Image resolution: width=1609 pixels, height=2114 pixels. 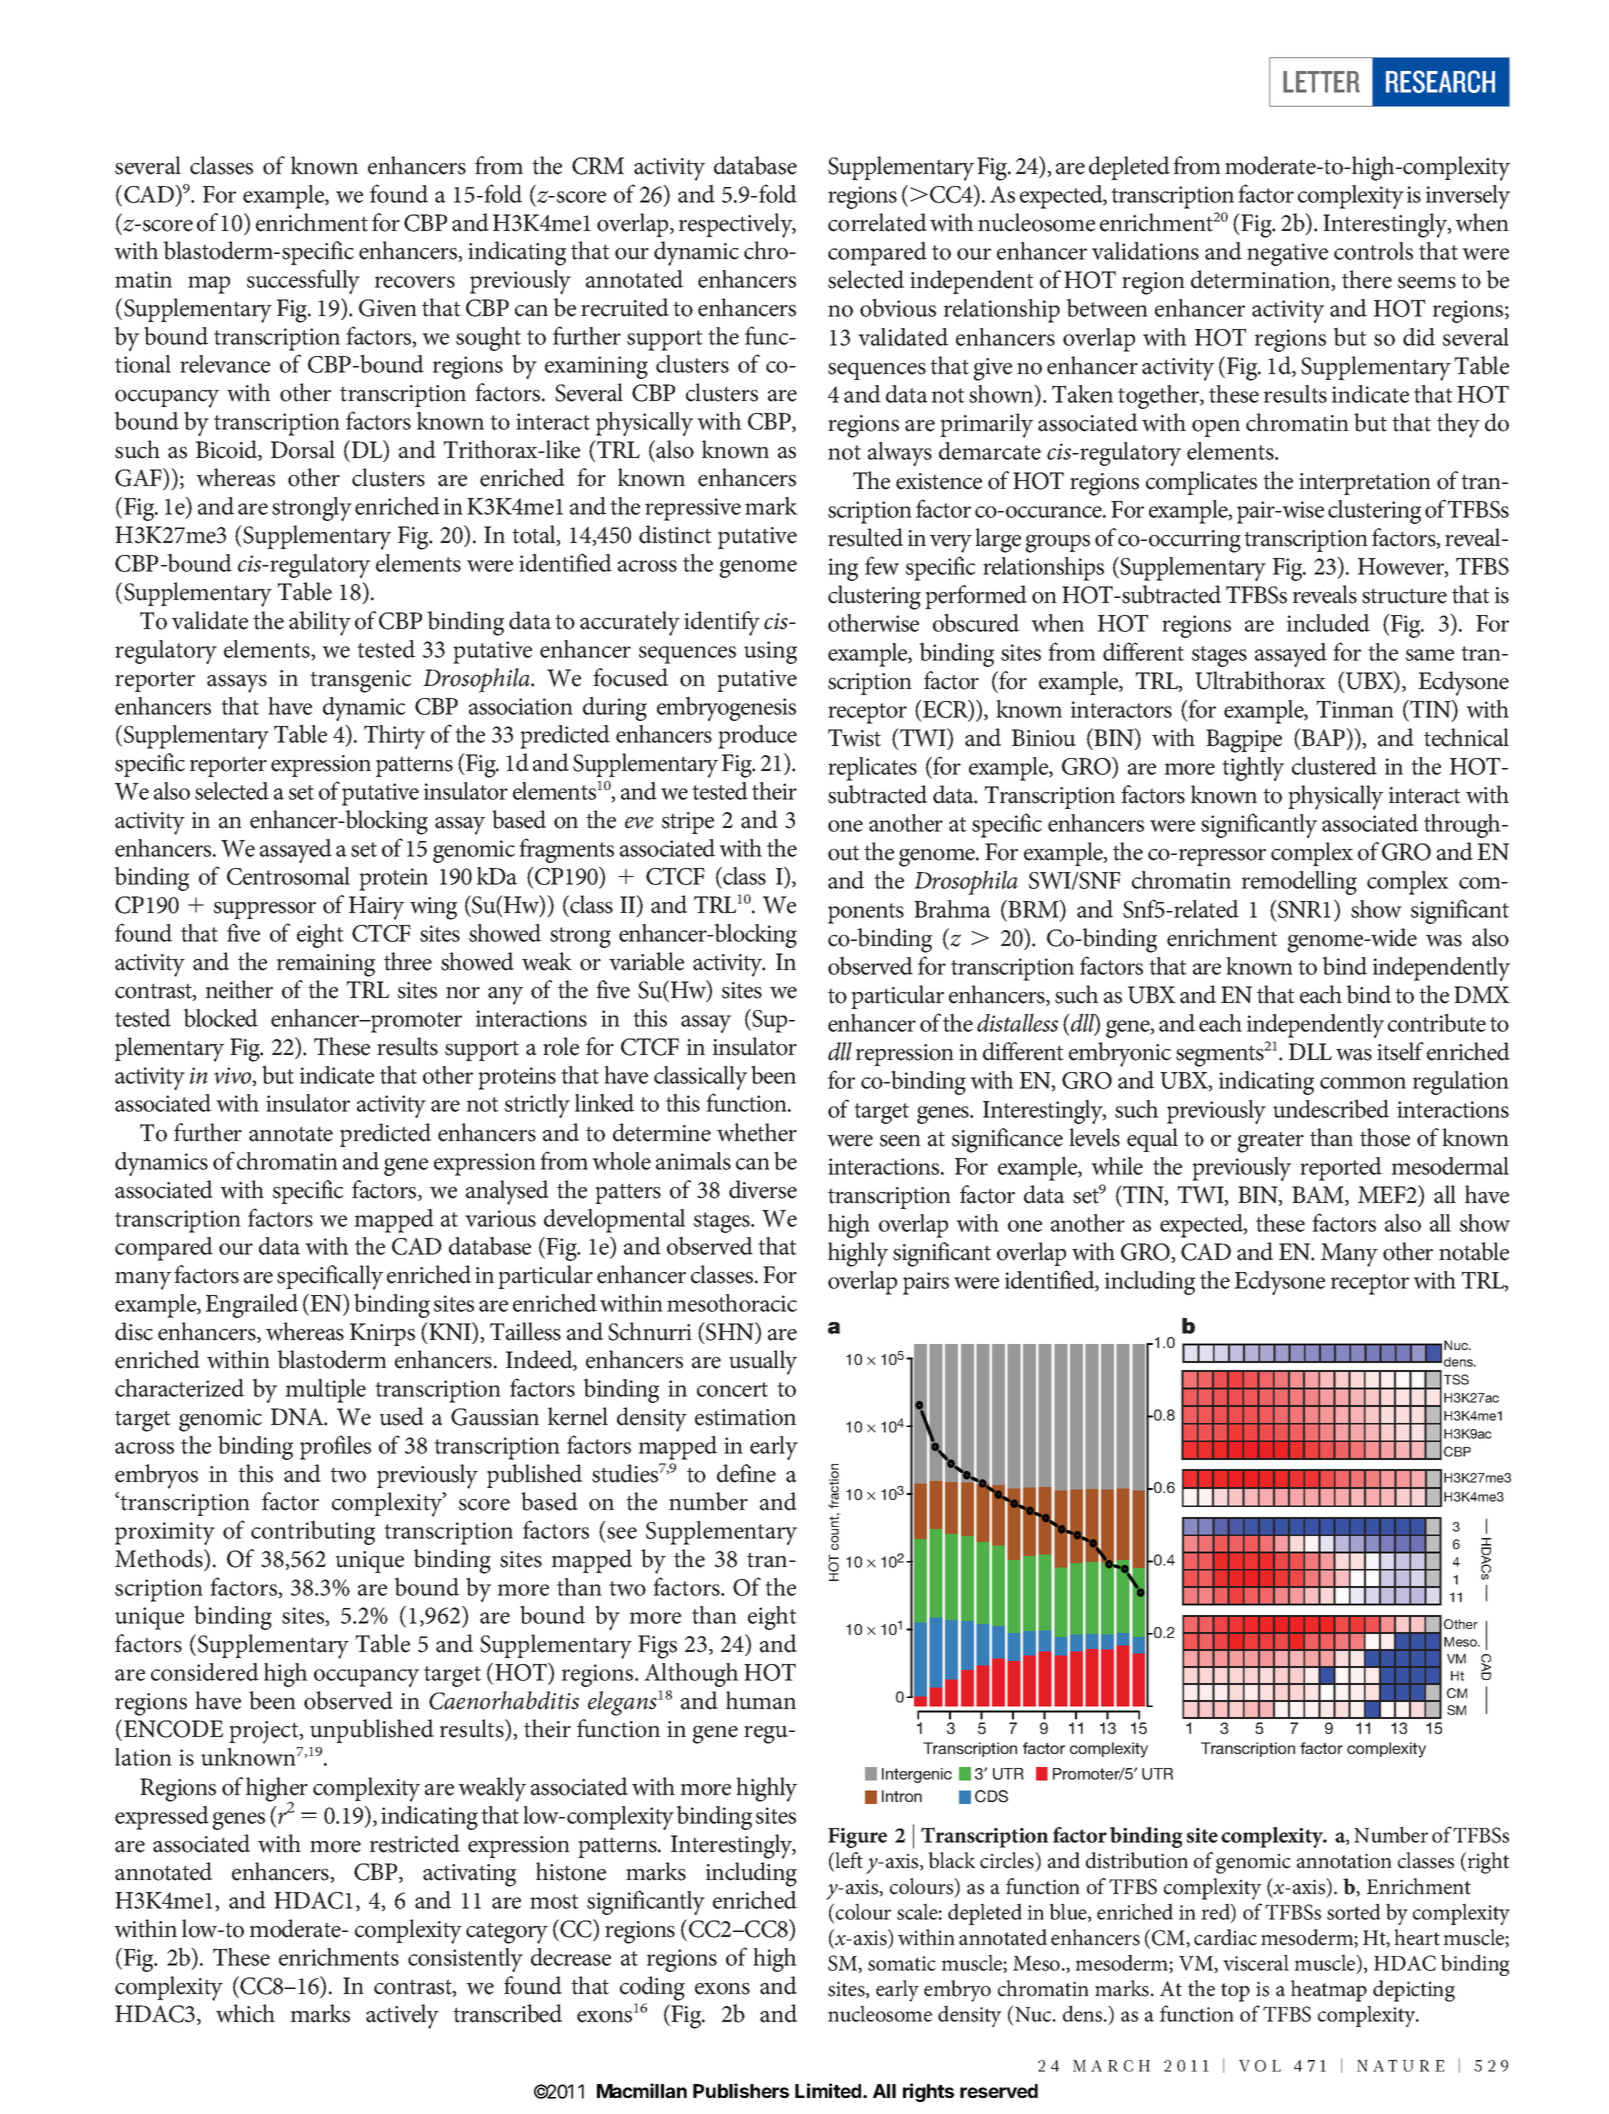 What do you see at coordinates (1331, 1108) in the page?
I see `undescribed` at bounding box center [1331, 1108].
